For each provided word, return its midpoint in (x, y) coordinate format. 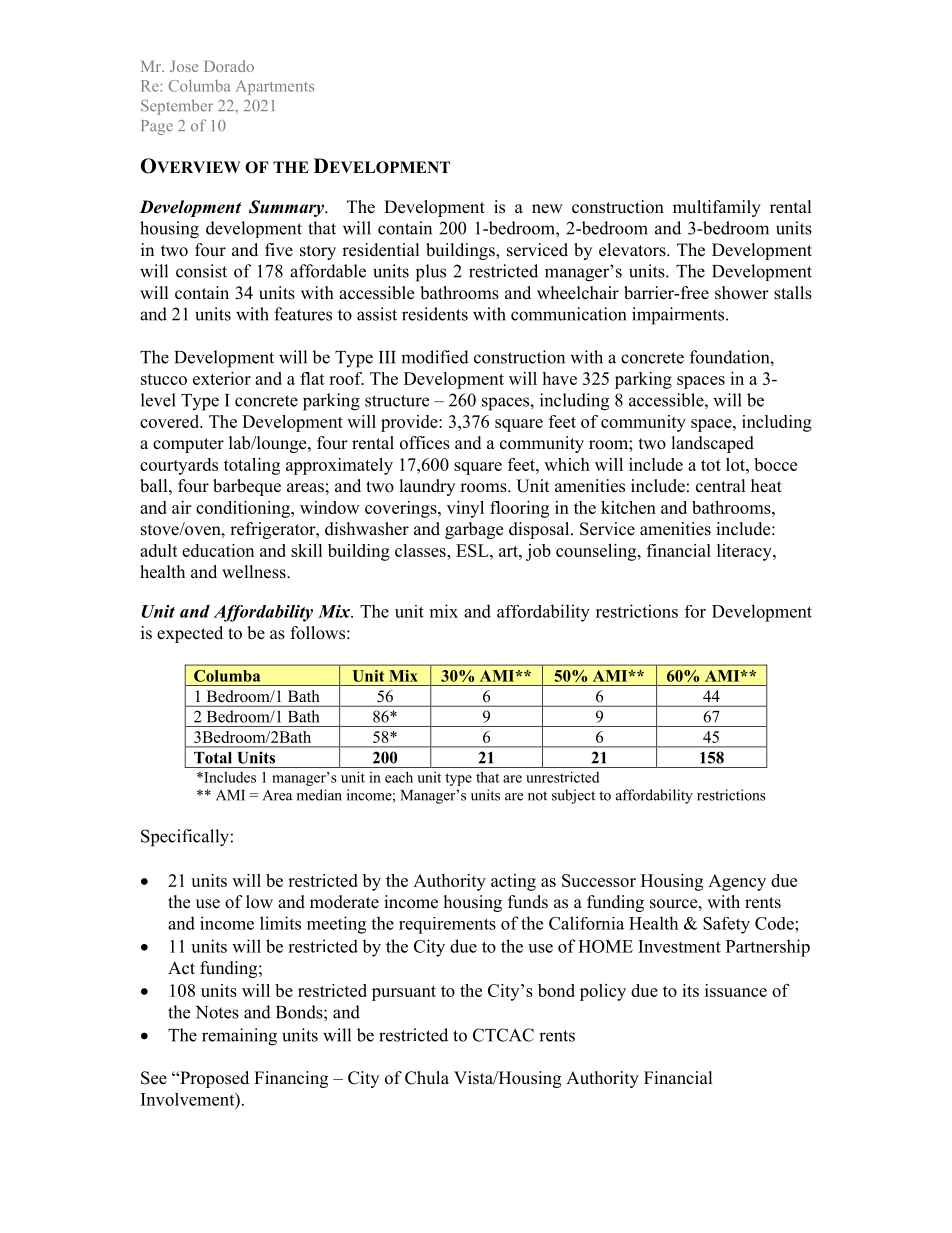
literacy (745, 552)
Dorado (229, 66)
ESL (473, 550)
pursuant (404, 993)
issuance (736, 990)
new (547, 209)
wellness (255, 572)
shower (742, 293)
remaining (239, 1037)
